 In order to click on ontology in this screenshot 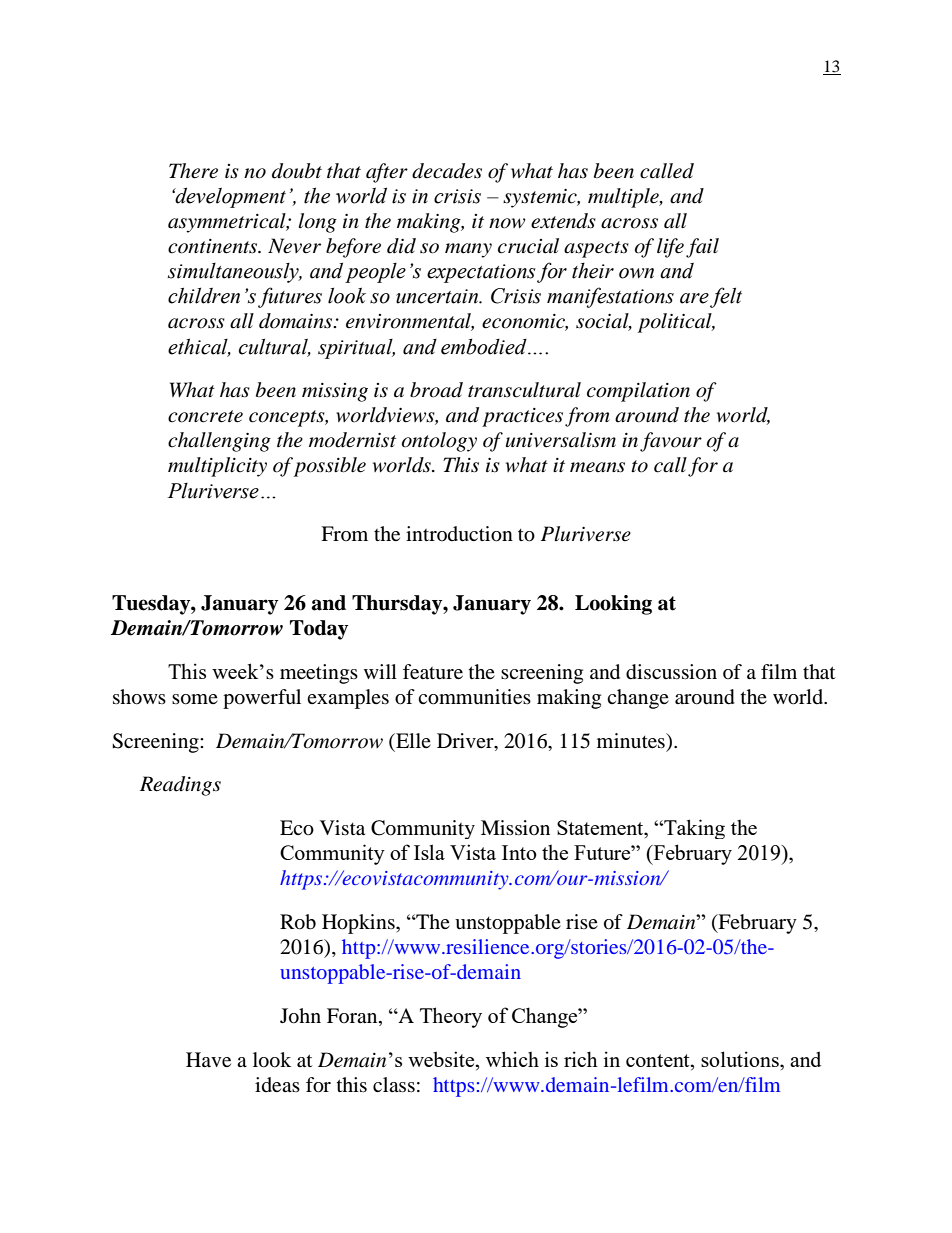, I will do `click(439, 442)`.
